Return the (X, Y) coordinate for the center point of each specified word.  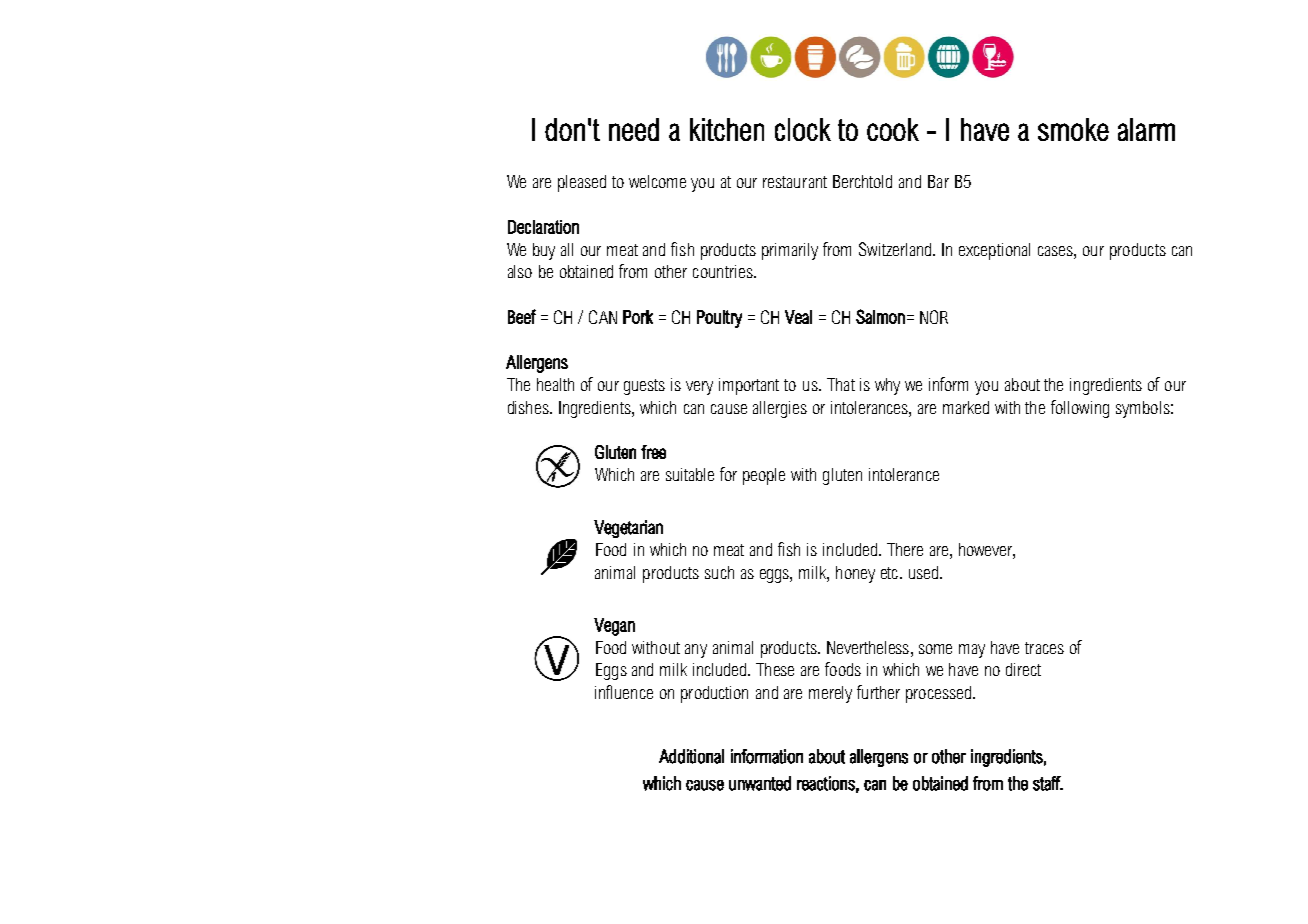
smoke (1073, 129)
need (634, 129)
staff (1048, 783)
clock (803, 129)
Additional (691, 756)
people (764, 476)
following (1080, 409)
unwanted (760, 783)
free (653, 452)
